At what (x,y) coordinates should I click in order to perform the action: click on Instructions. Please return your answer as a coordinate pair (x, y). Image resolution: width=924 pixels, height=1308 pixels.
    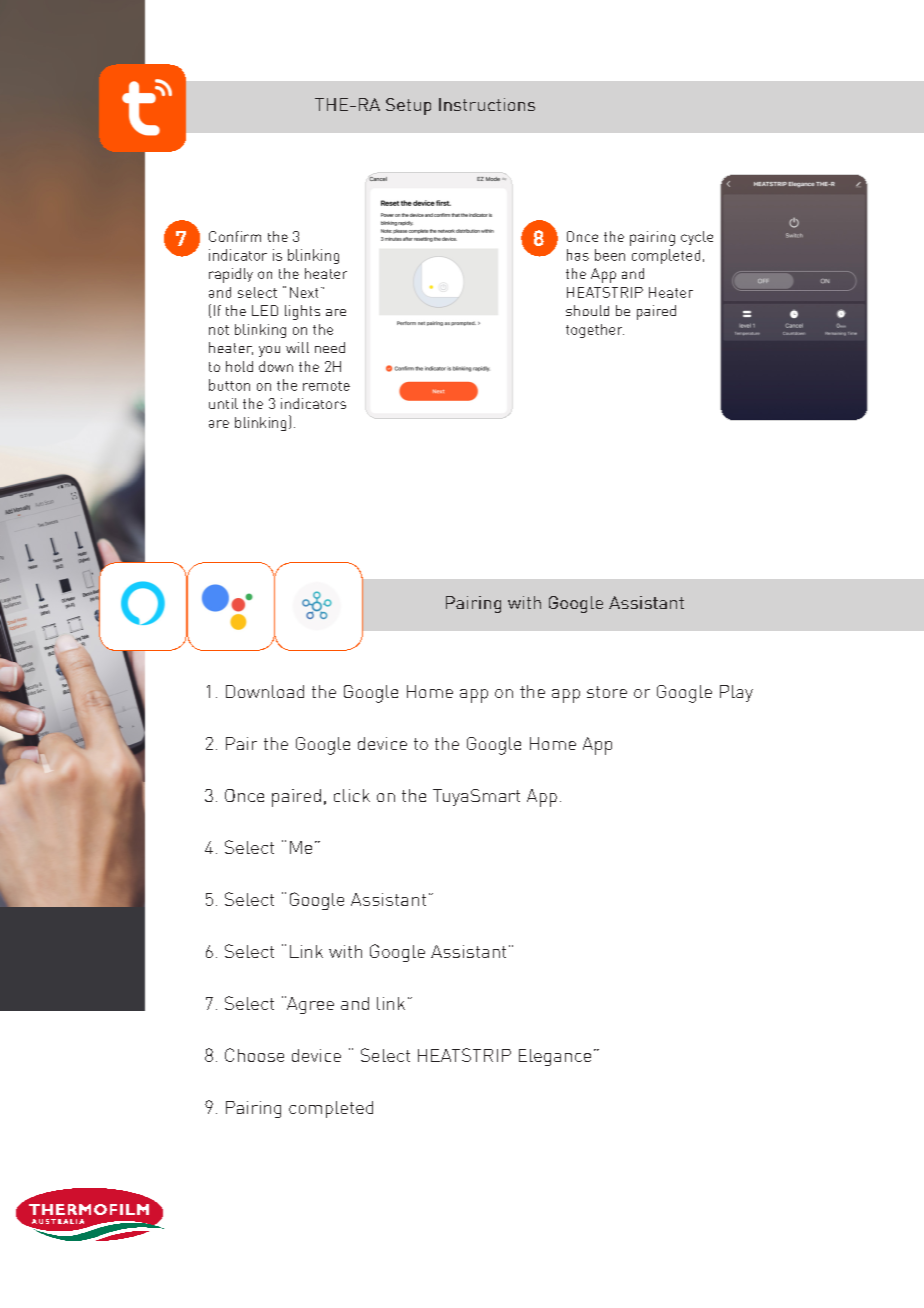
    Looking at the image, I should click on (487, 104).
